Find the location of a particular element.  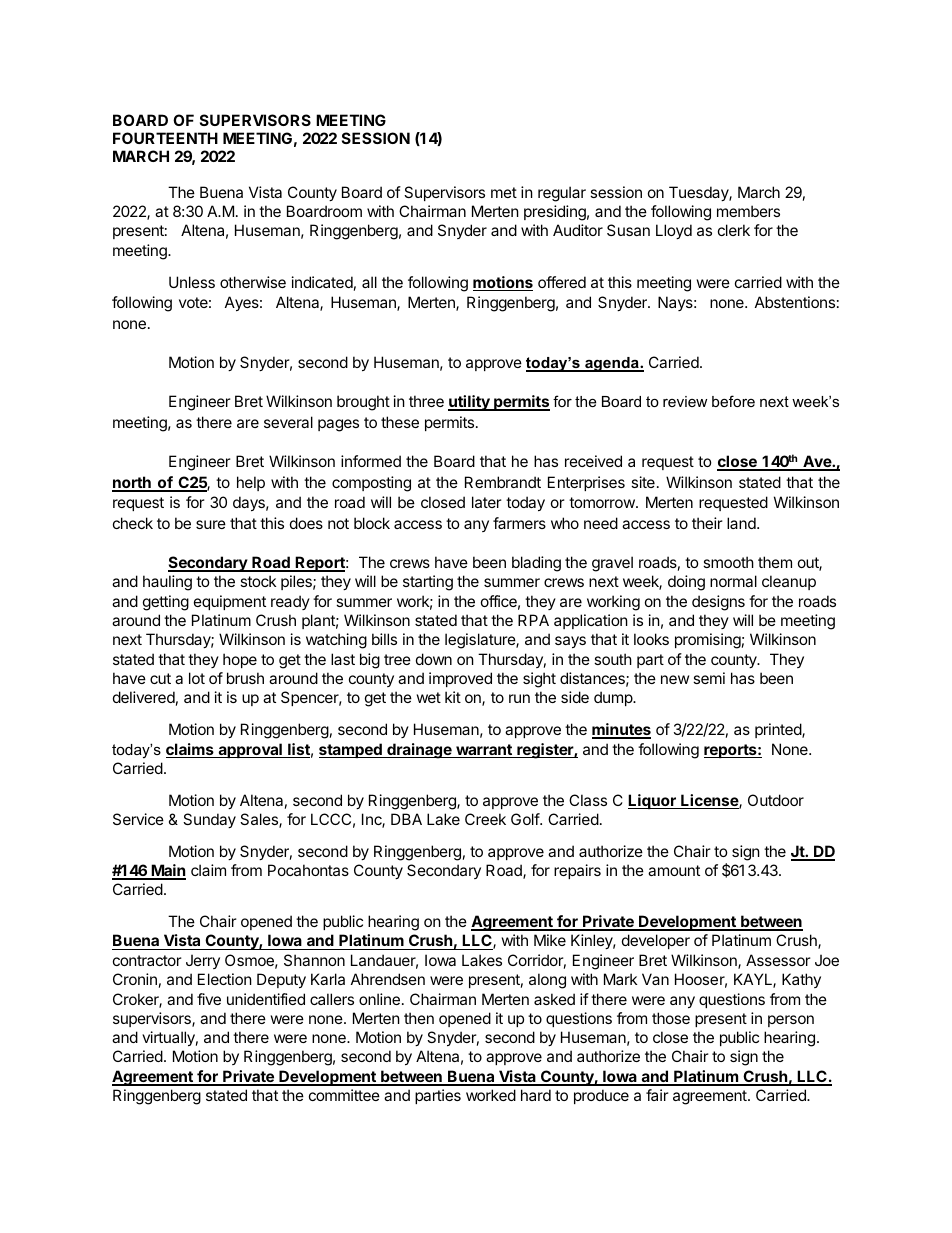

five is located at coordinates (209, 999).
